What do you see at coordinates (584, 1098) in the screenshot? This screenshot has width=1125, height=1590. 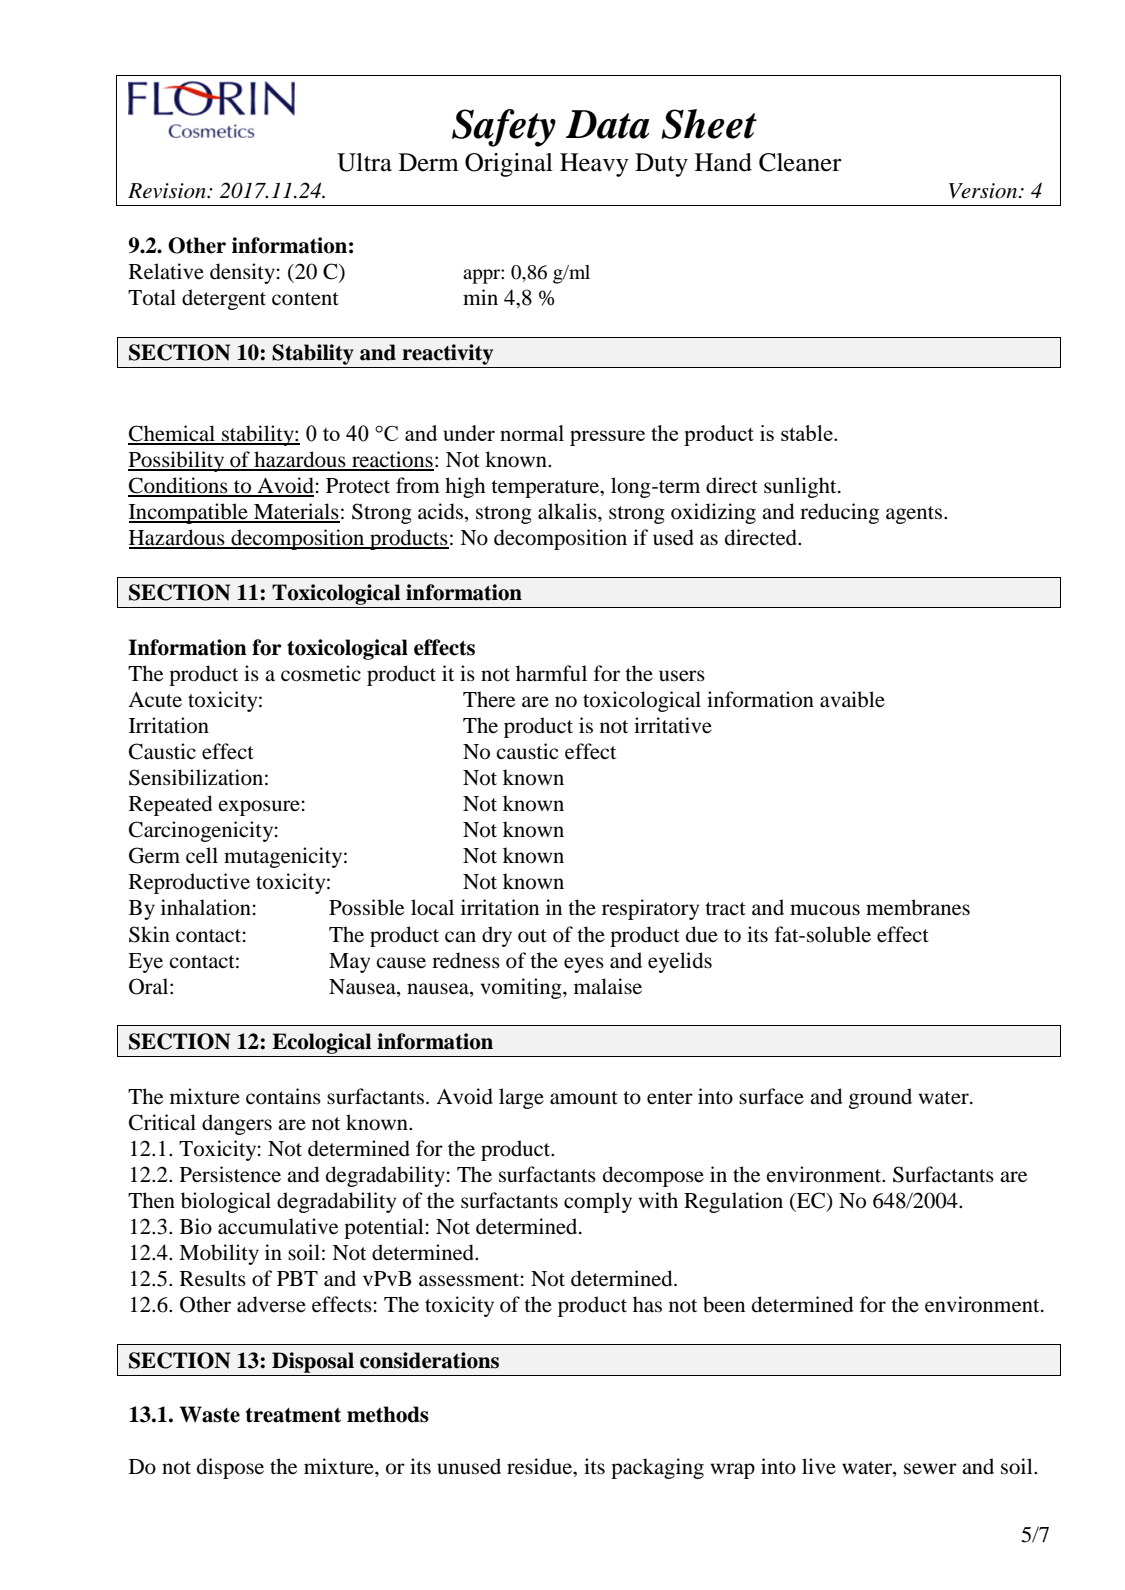 I see `amount` at bounding box center [584, 1098].
